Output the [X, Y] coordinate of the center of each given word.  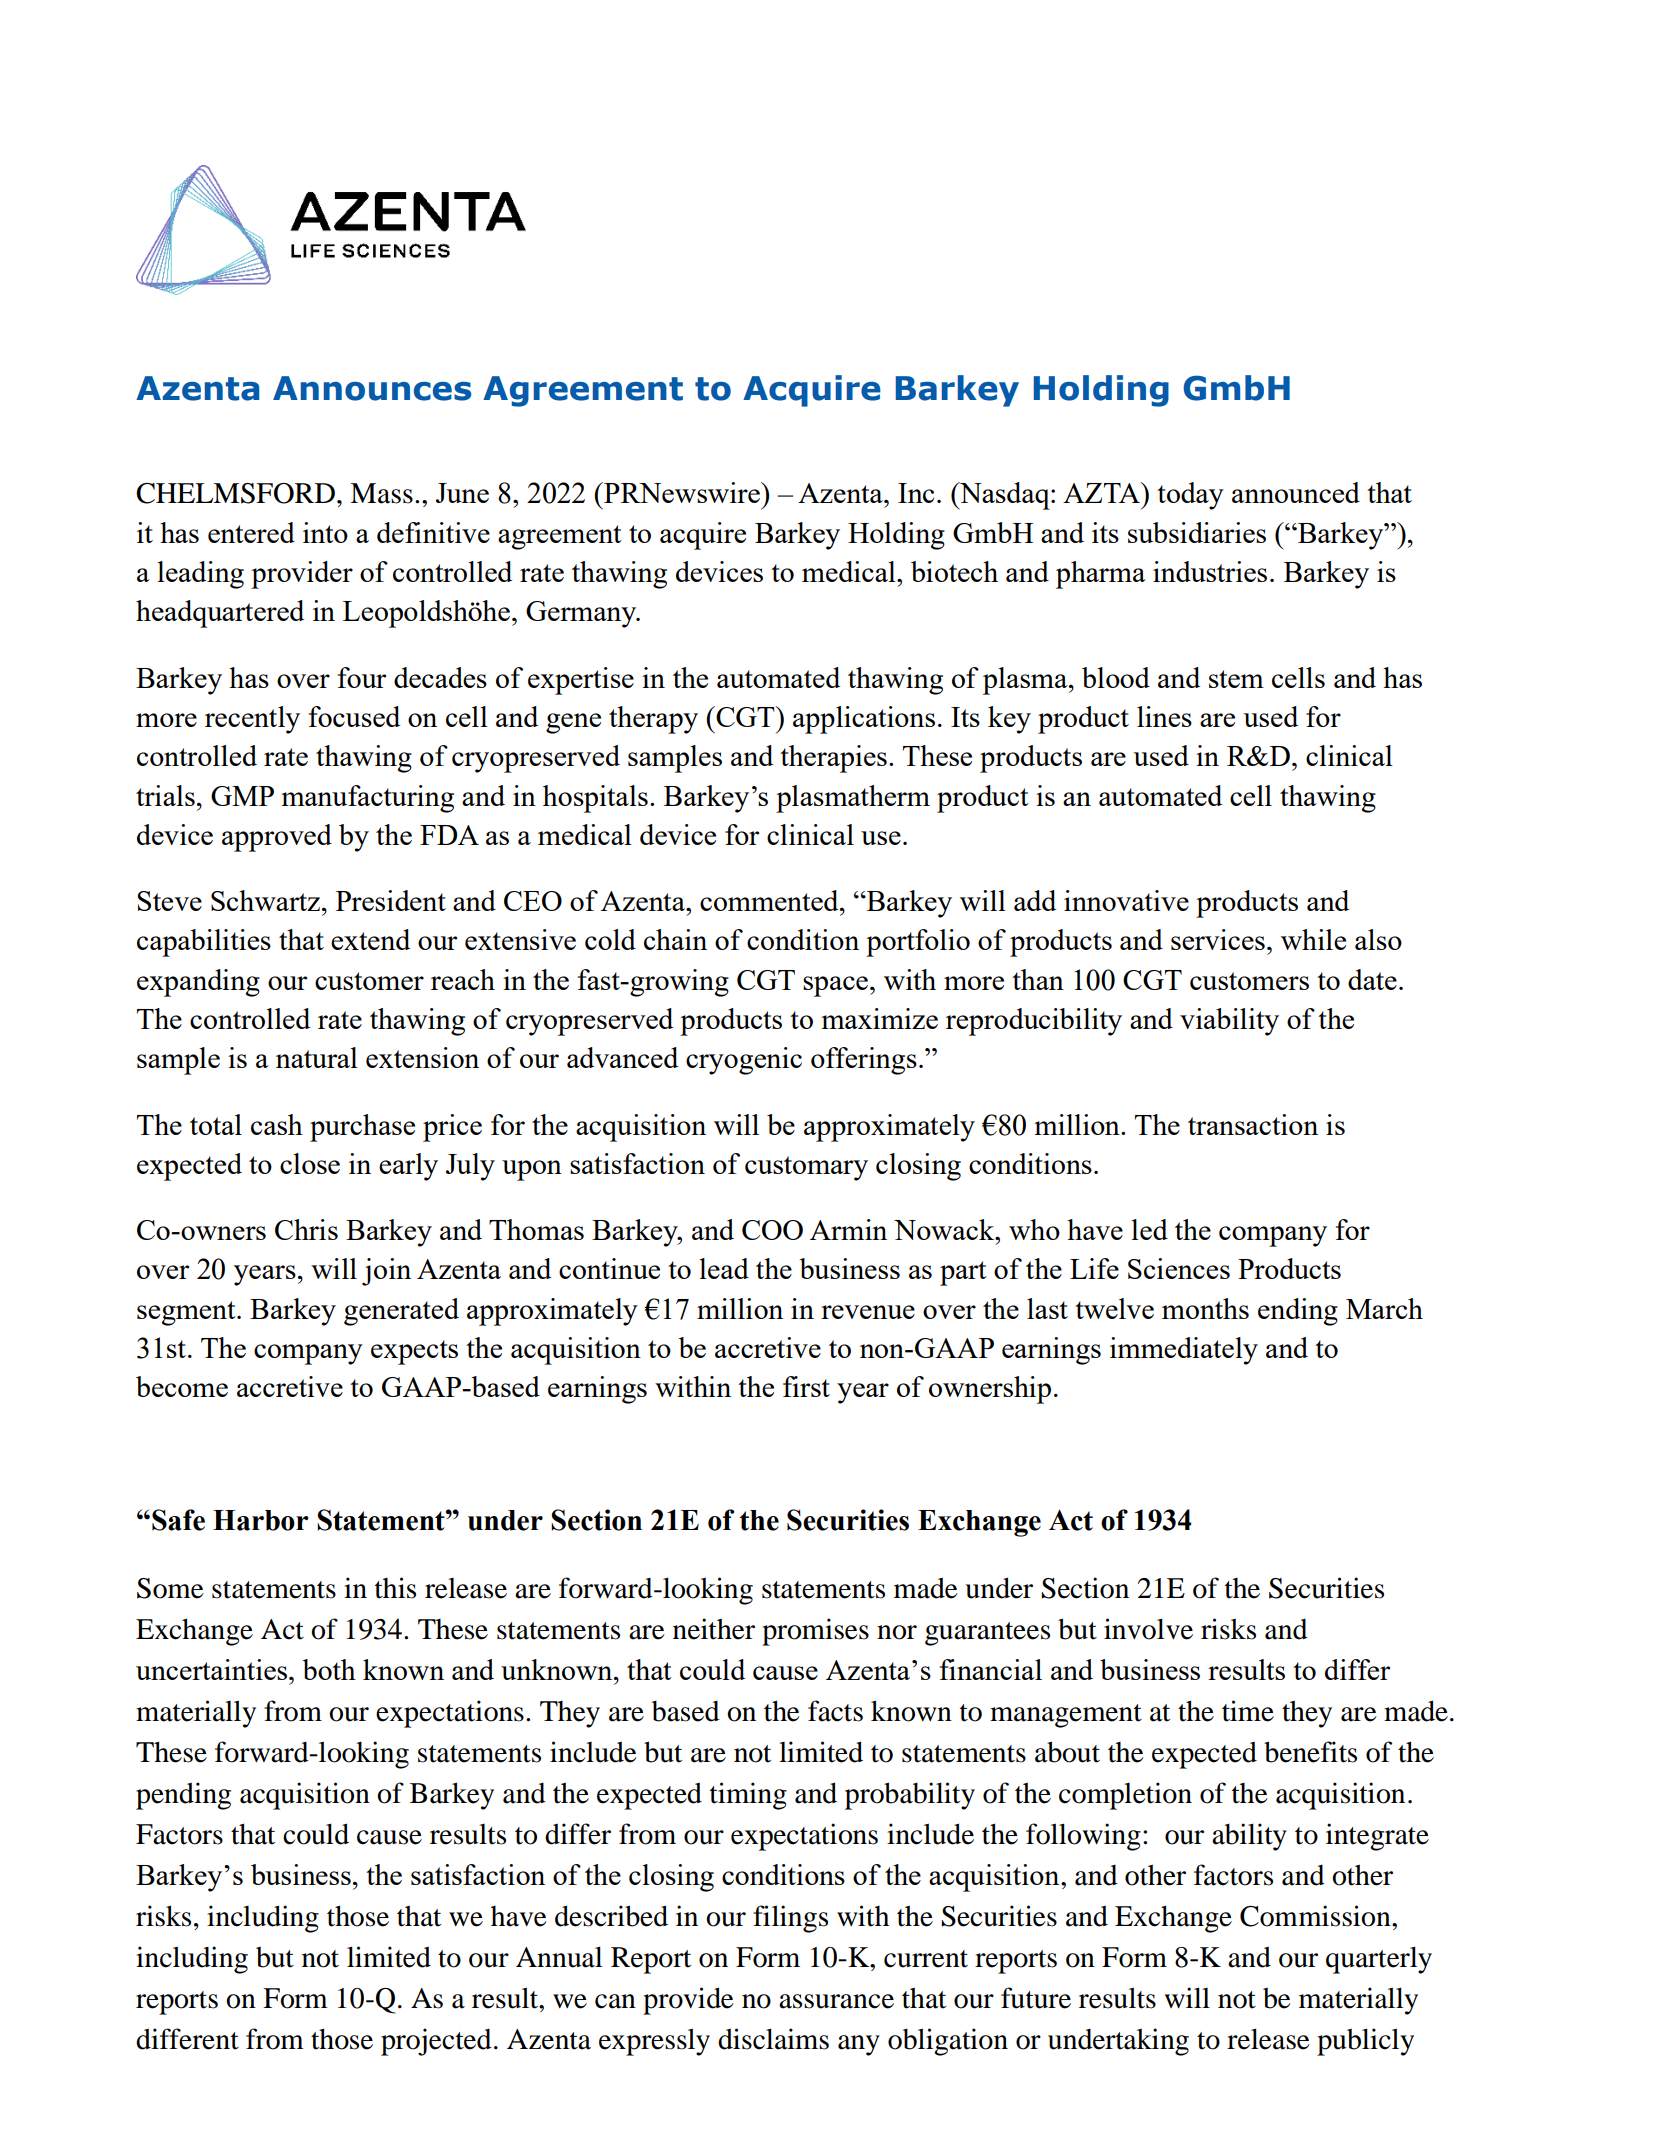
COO [772, 1230]
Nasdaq [1005, 496]
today [1190, 496]
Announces [372, 388]
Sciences [1179, 1268]
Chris [306, 1229]
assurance [836, 2001]
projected [436, 2042]
